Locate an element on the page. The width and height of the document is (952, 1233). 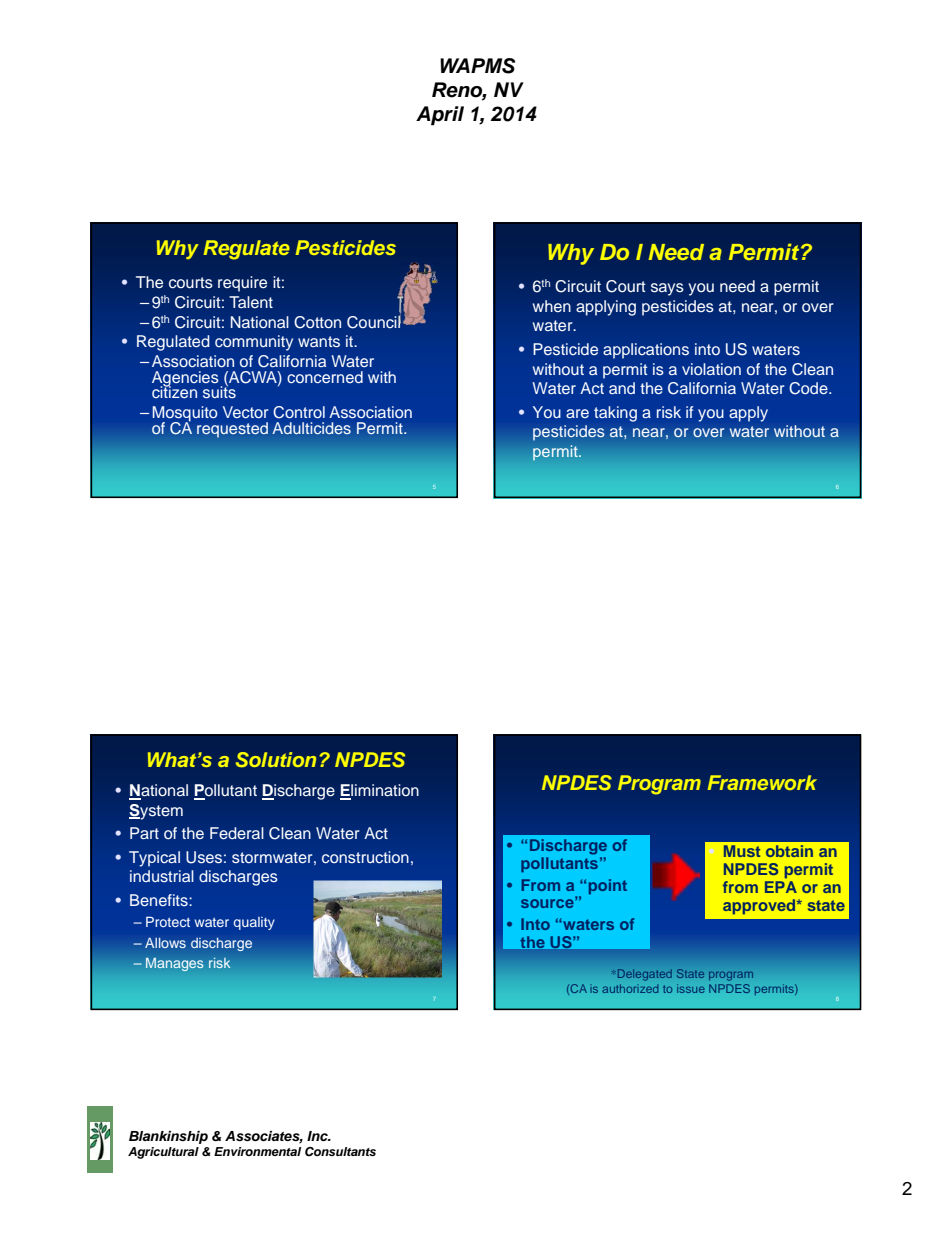
issue is located at coordinates (691, 988).
